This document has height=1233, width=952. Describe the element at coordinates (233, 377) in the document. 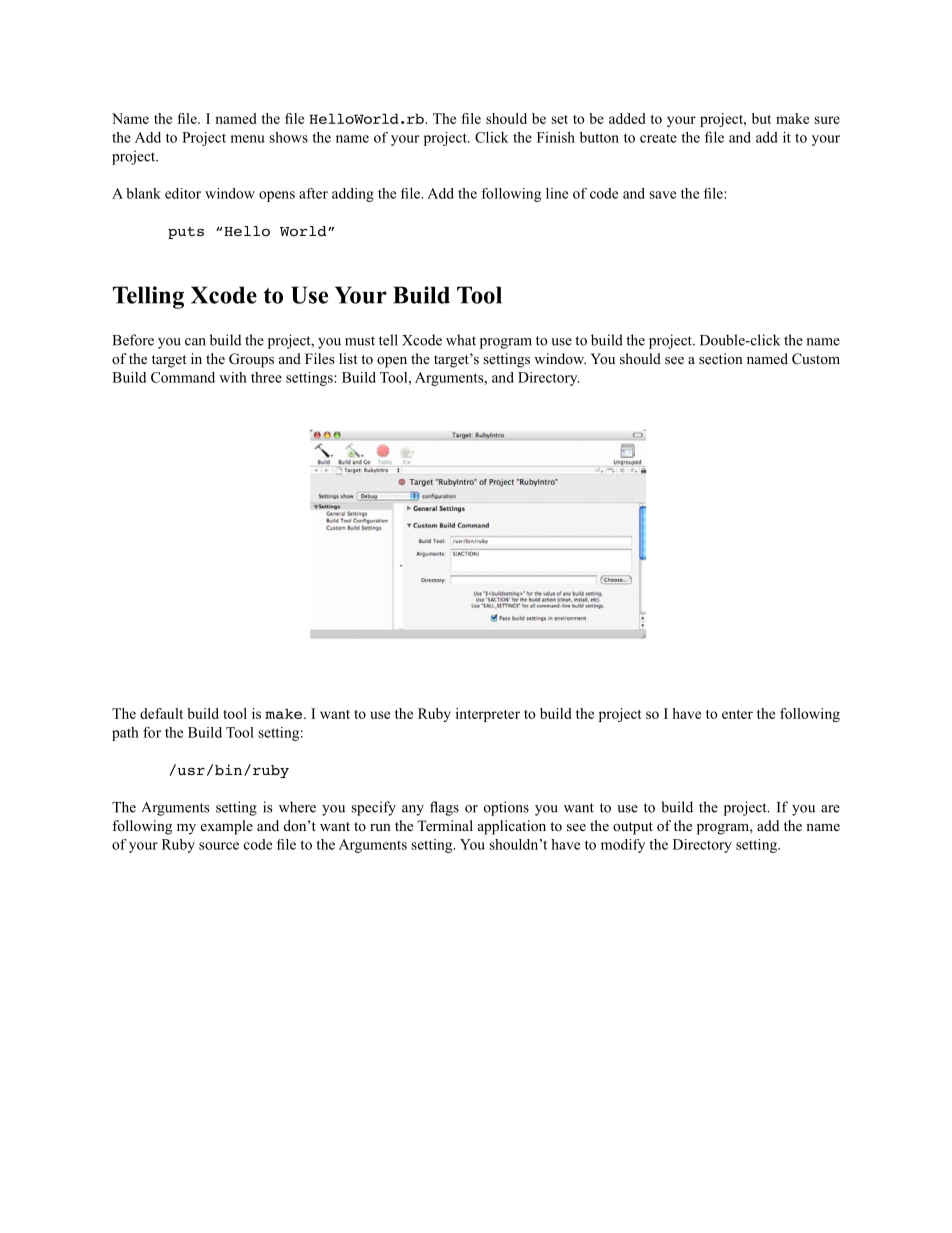

I see `with` at that location.
